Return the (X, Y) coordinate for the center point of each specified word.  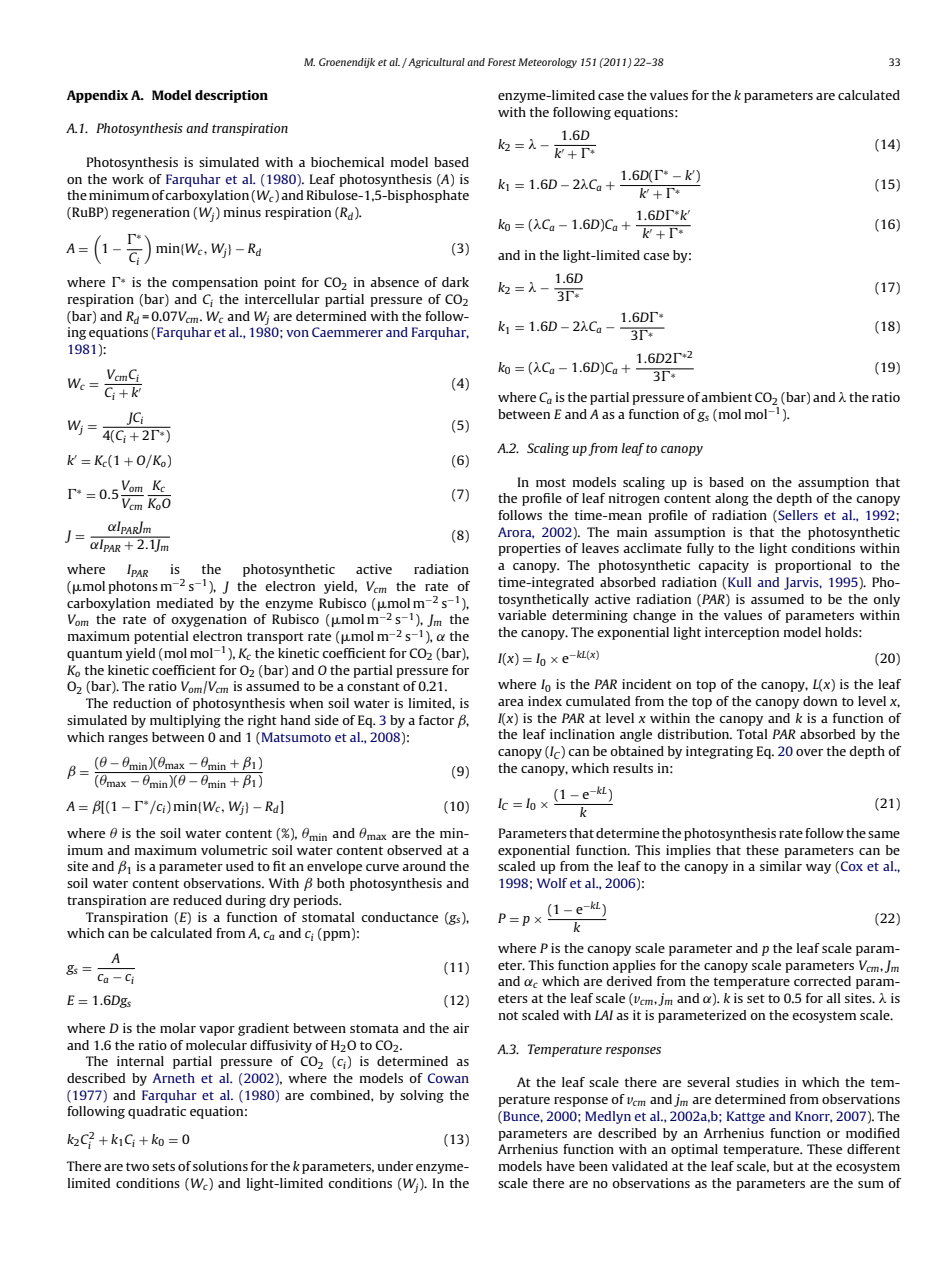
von (297, 333)
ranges (128, 740)
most (551, 482)
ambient (726, 397)
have (561, 1166)
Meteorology (547, 63)
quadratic (157, 1112)
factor (436, 720)
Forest (502, 62)
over (809, 752)
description (231, 96)
